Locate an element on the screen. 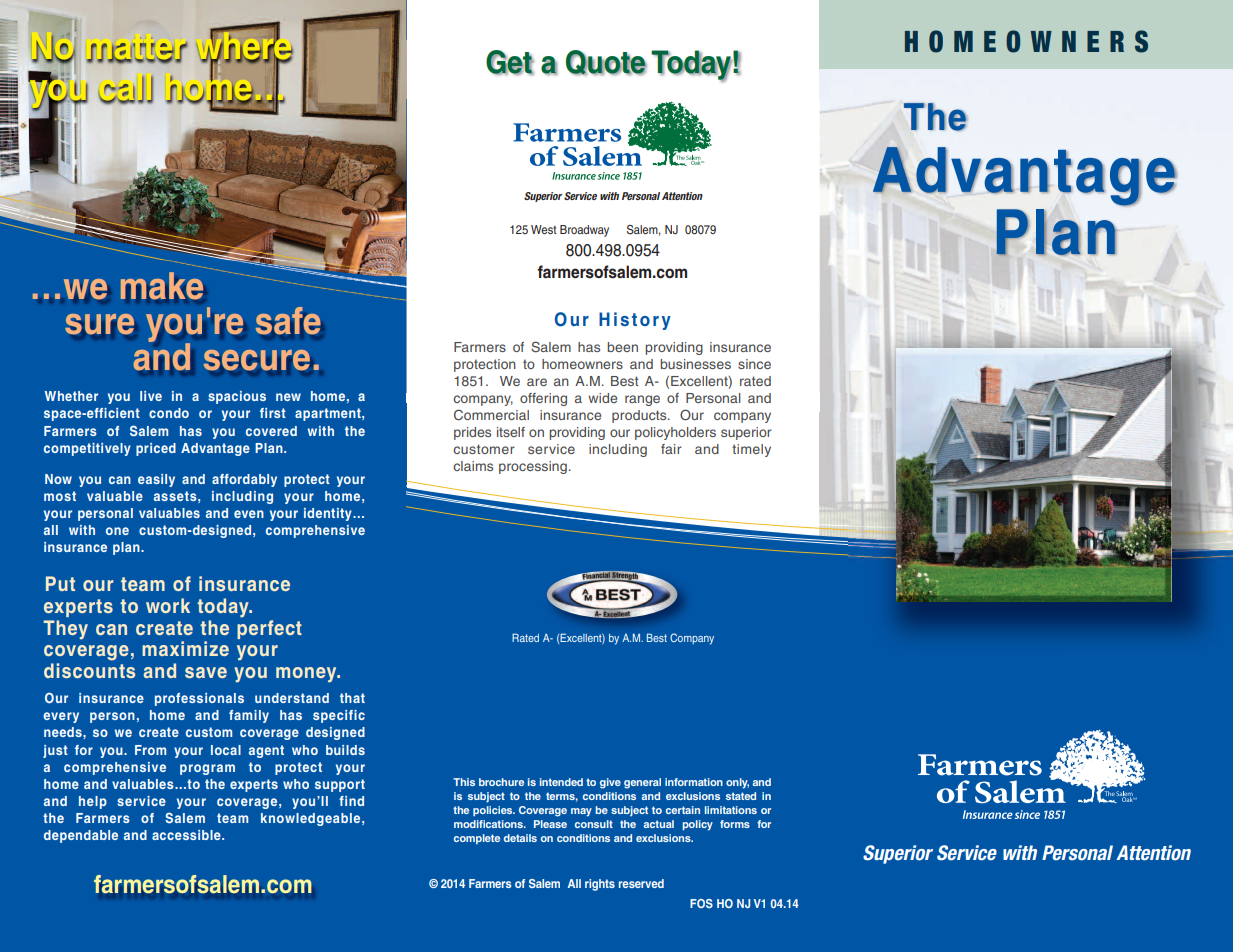 The width and height of the screenshot is (1233, 952). information is located at coordinates (694, 782).
